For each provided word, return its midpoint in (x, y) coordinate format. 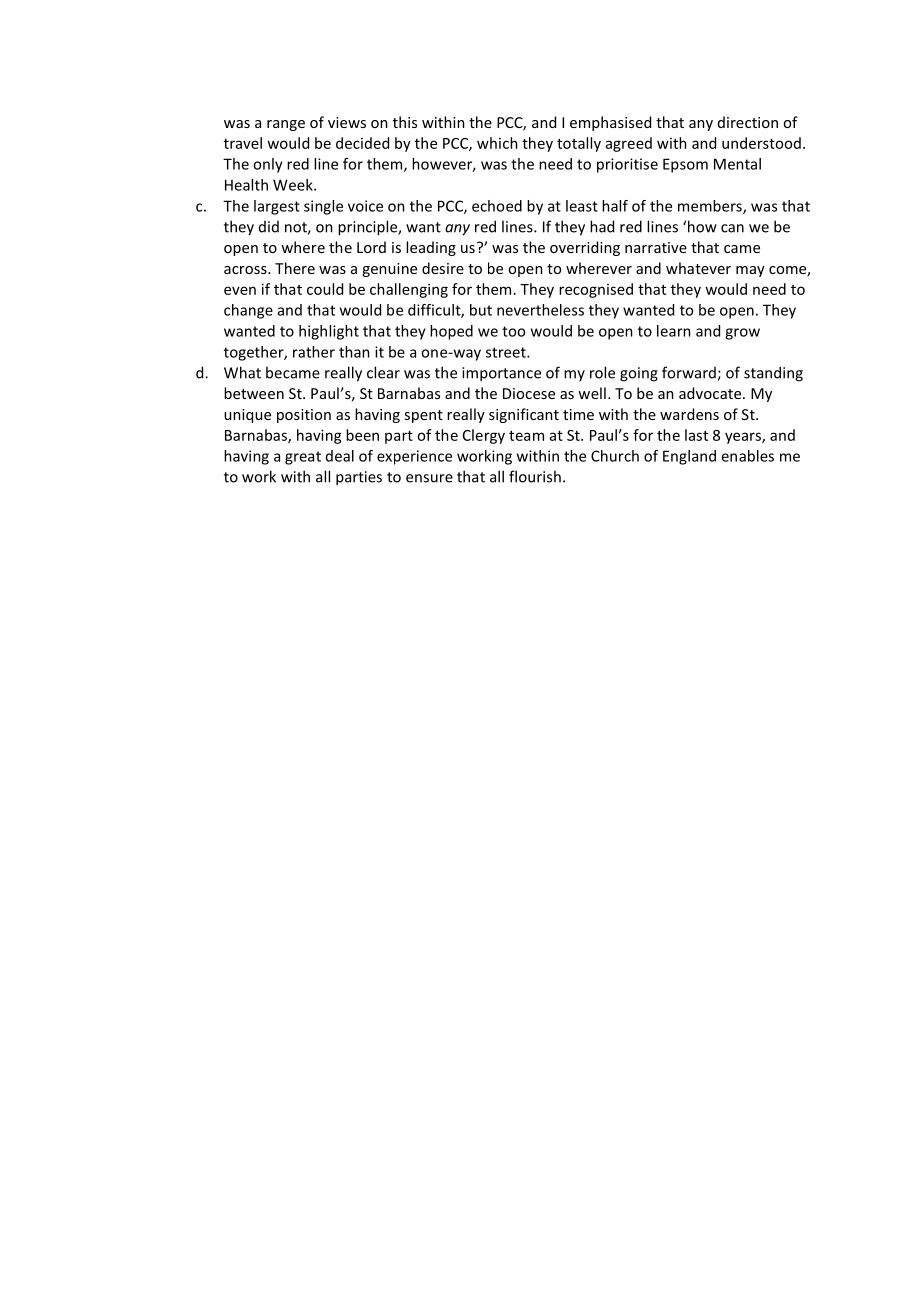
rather (314, 352)
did (269, 227)
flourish (535, 476)
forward (690, 373)
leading (431, 248)
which (497, 143)
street (507, 352)
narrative (656, 247)
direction (748, 122)
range (286, 125)
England (689, 457)
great (303, 458)
